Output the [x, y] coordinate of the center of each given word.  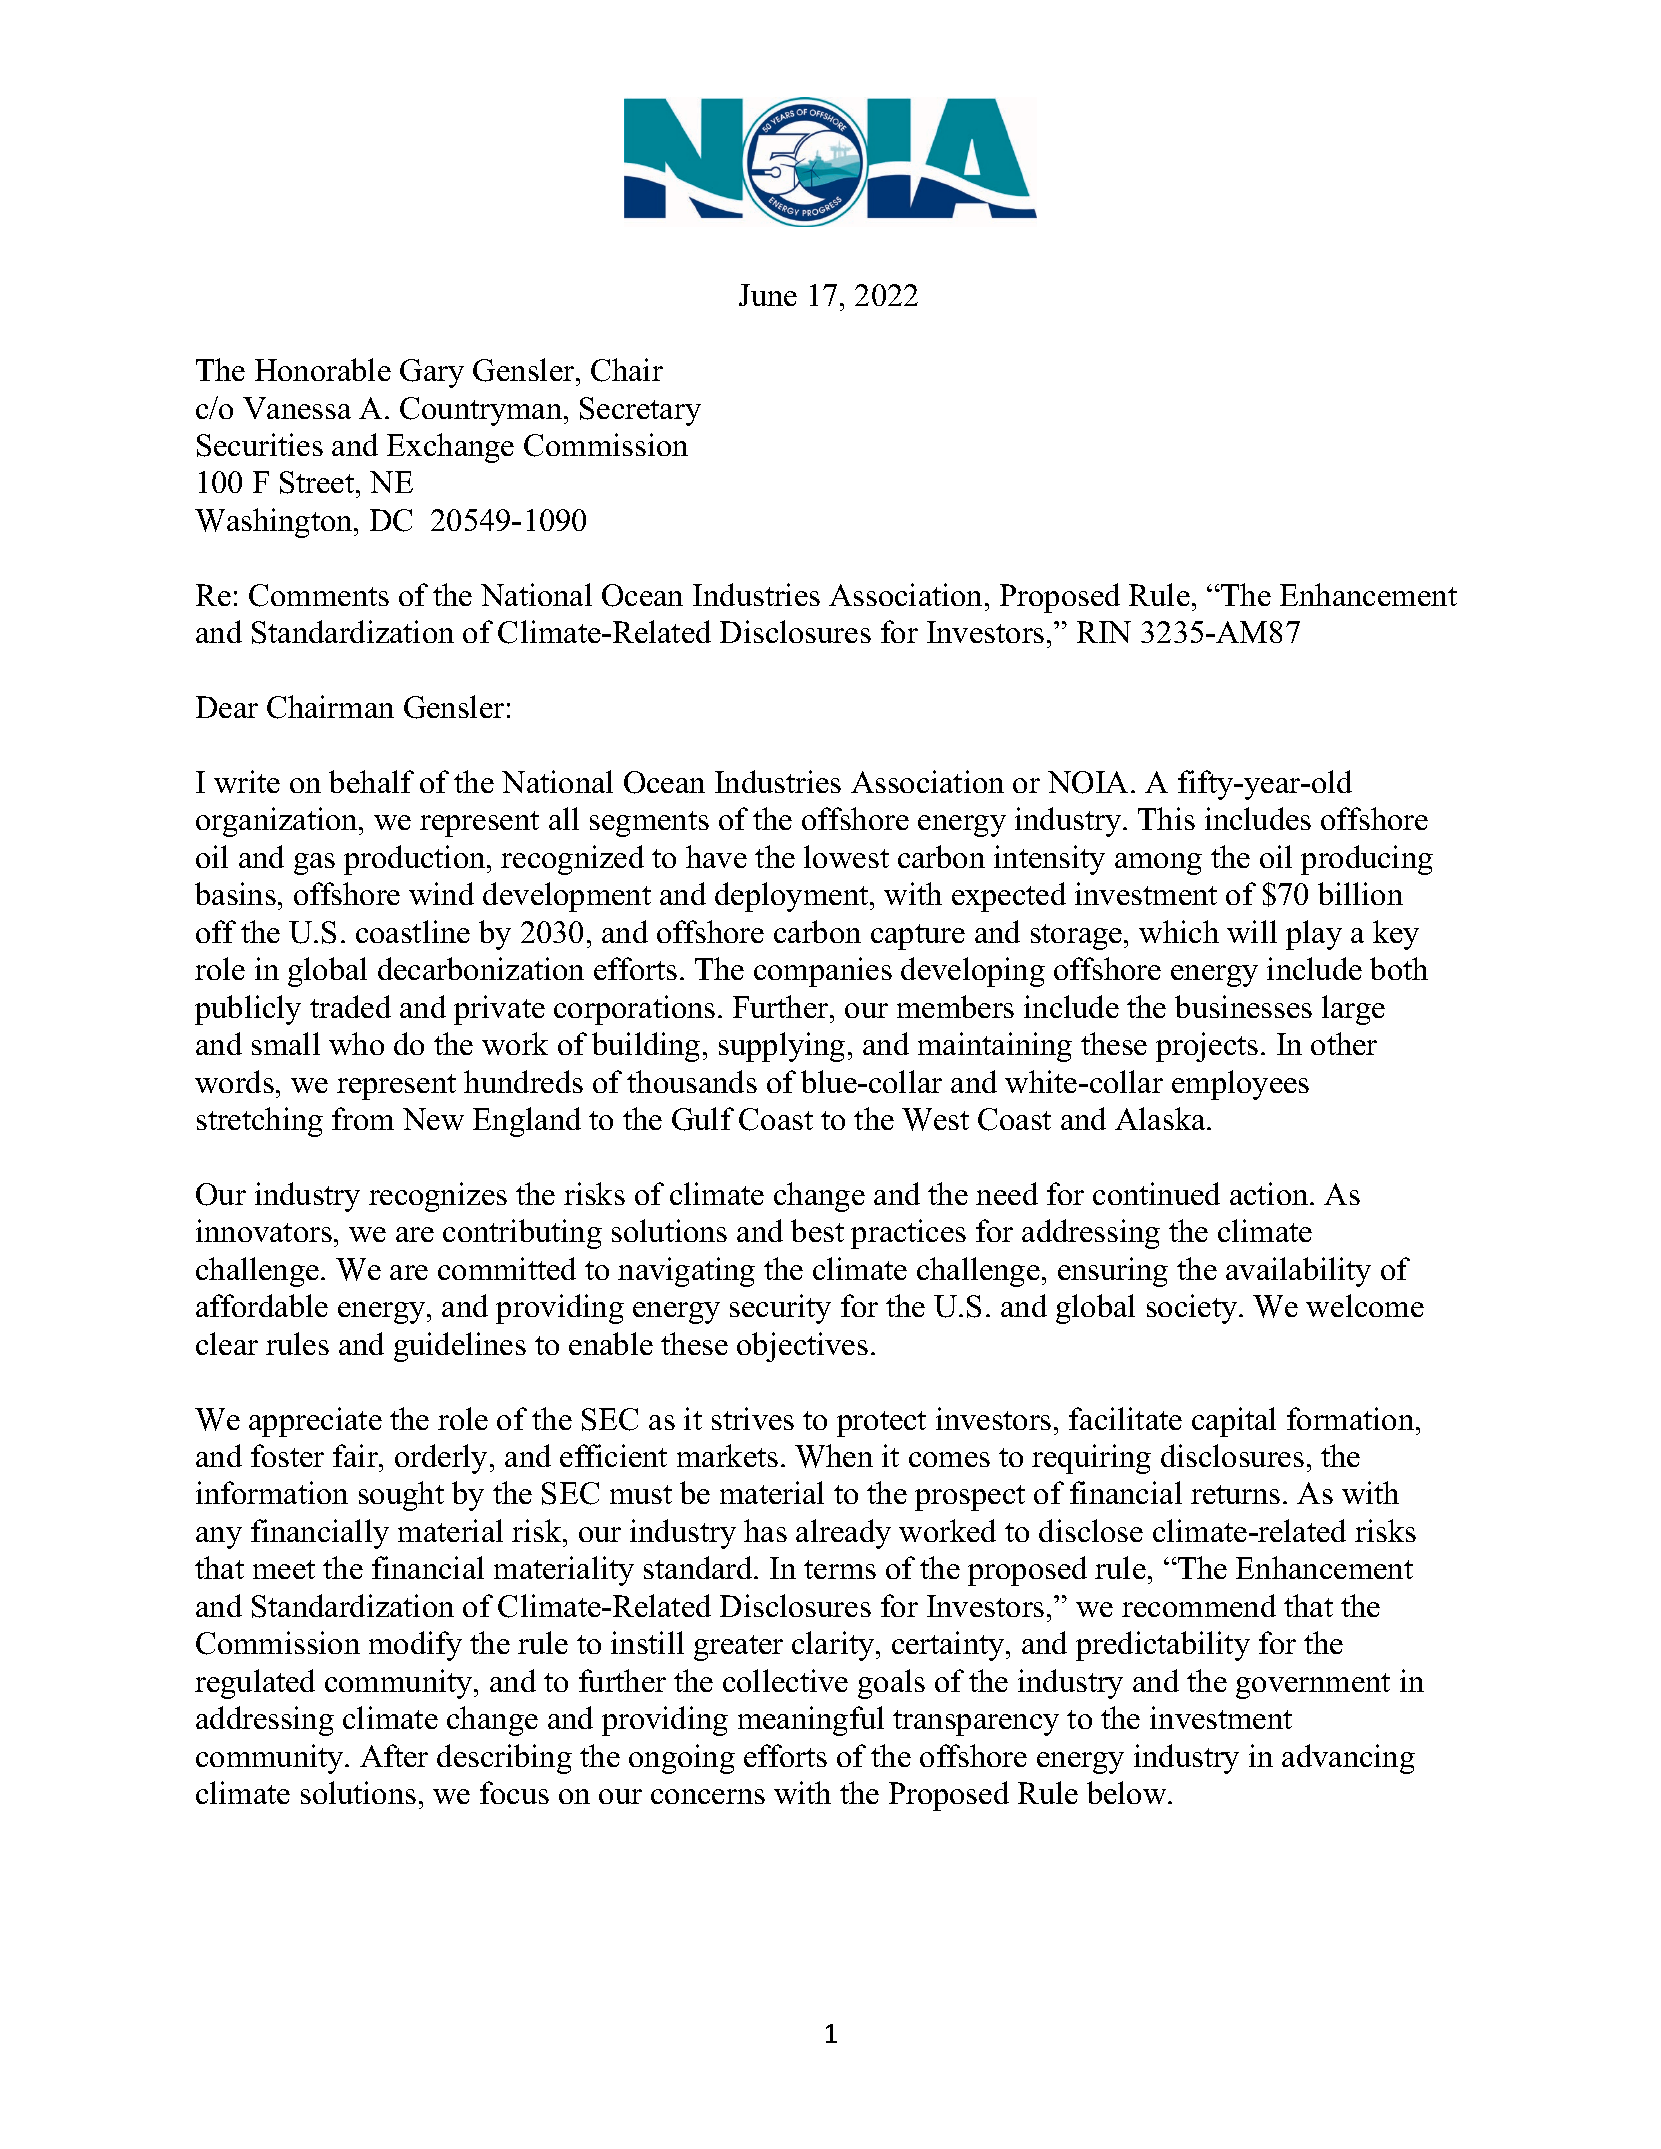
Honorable [323, 369]
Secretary [640, 411]
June [768, 295]
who [356, 1043]
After [394, 1755]
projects [1207, 1047]
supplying [782, 1047]
